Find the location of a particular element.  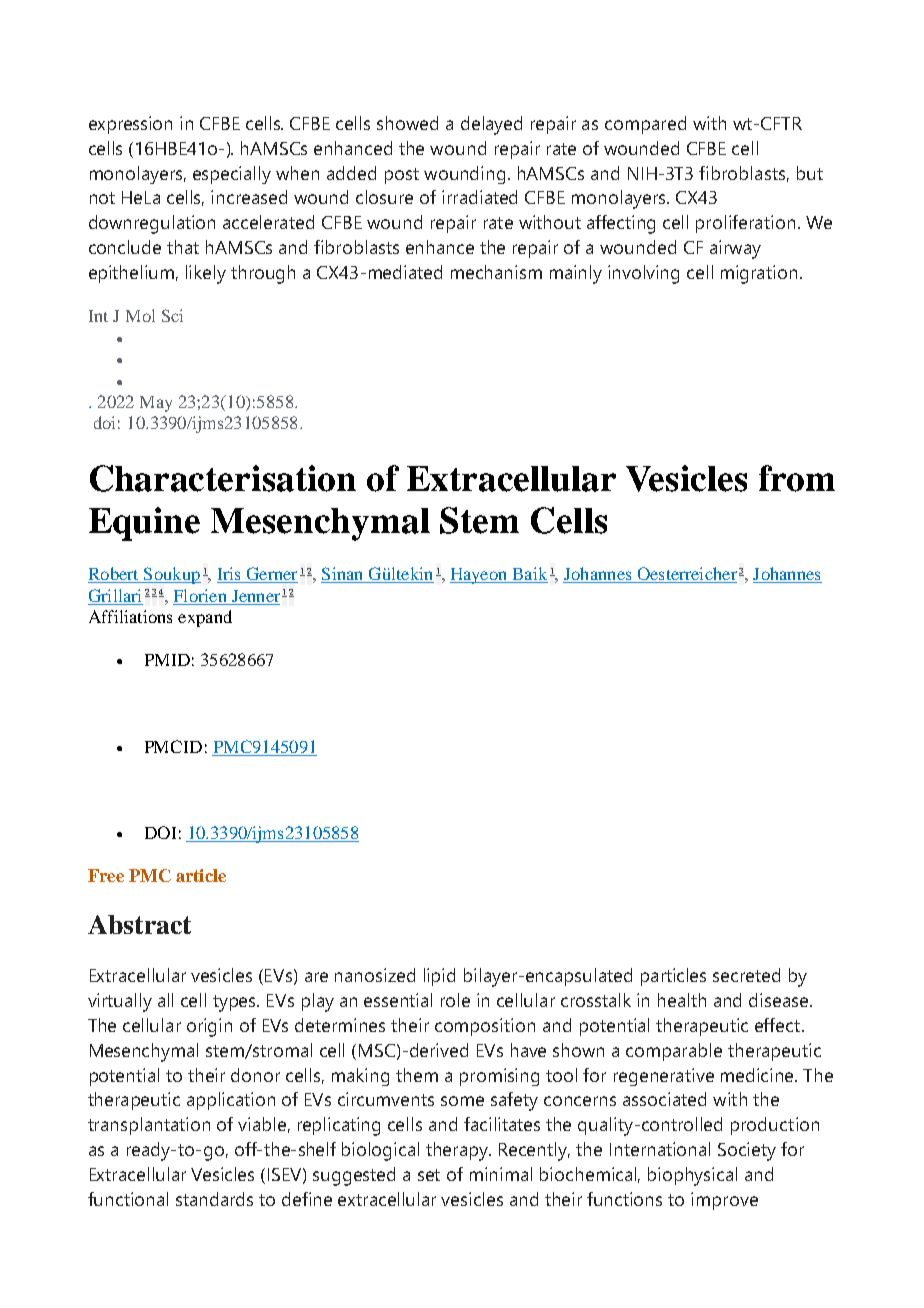

delayed is located at coordinates (491, 125).
